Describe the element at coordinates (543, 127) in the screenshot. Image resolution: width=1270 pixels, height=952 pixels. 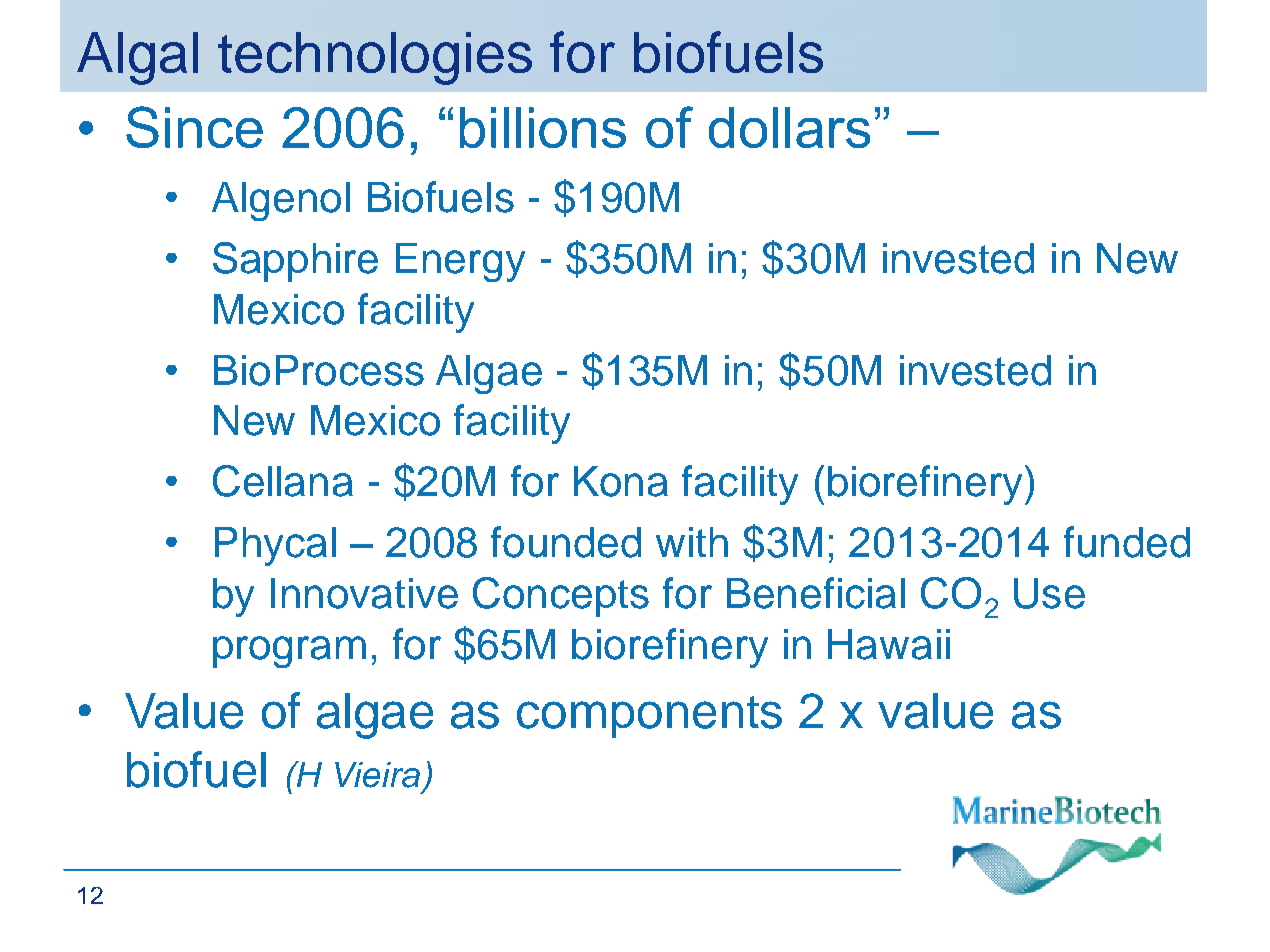
I see `billions` at that location.
